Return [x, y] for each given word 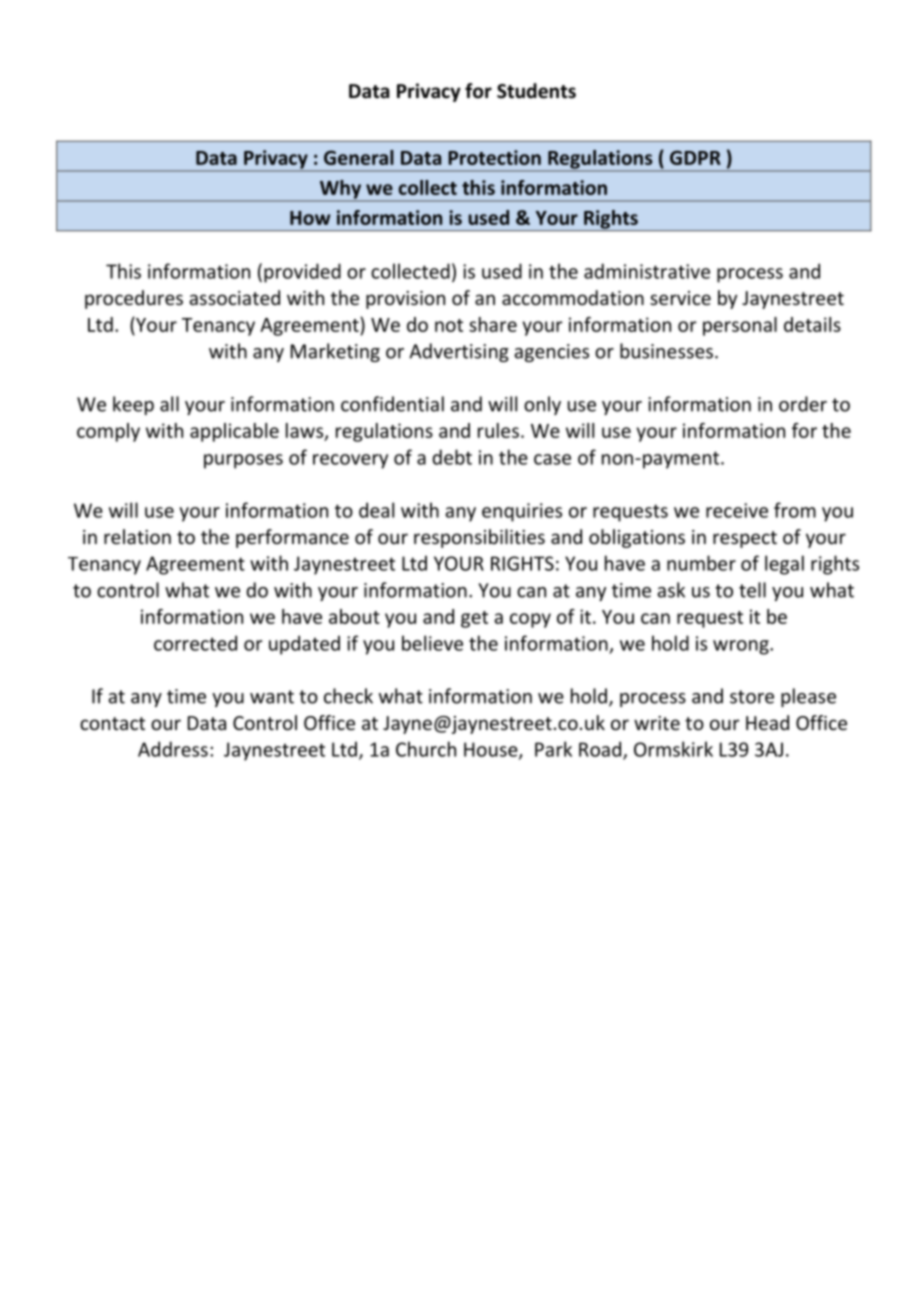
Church [426, 749]
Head [767, 722]
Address [173, 749]
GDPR [695, 157]
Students [536, 91]
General [359, 157]
